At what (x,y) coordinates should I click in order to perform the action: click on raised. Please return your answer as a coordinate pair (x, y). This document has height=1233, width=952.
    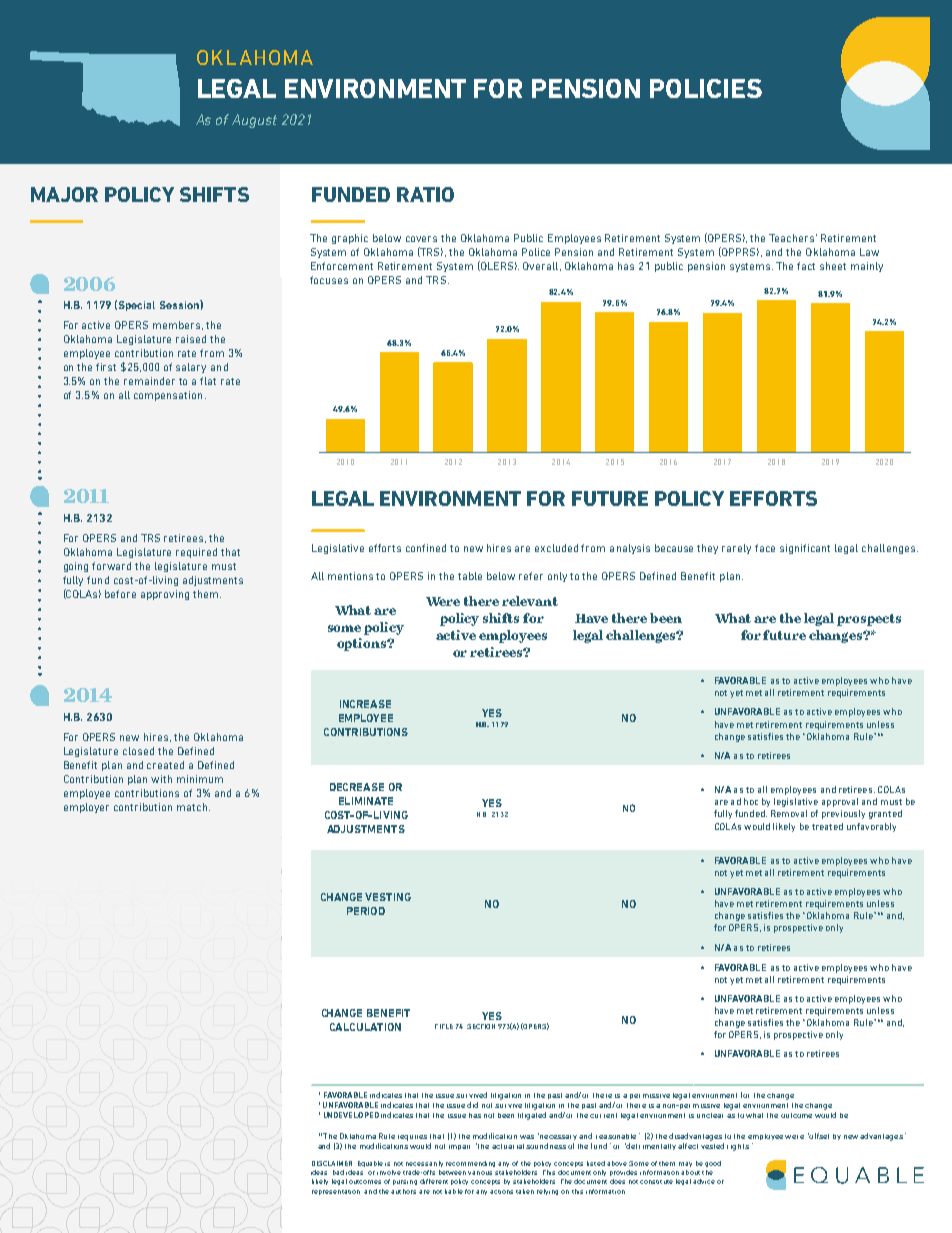
    Looking at the image, I should click on (191, 339).
